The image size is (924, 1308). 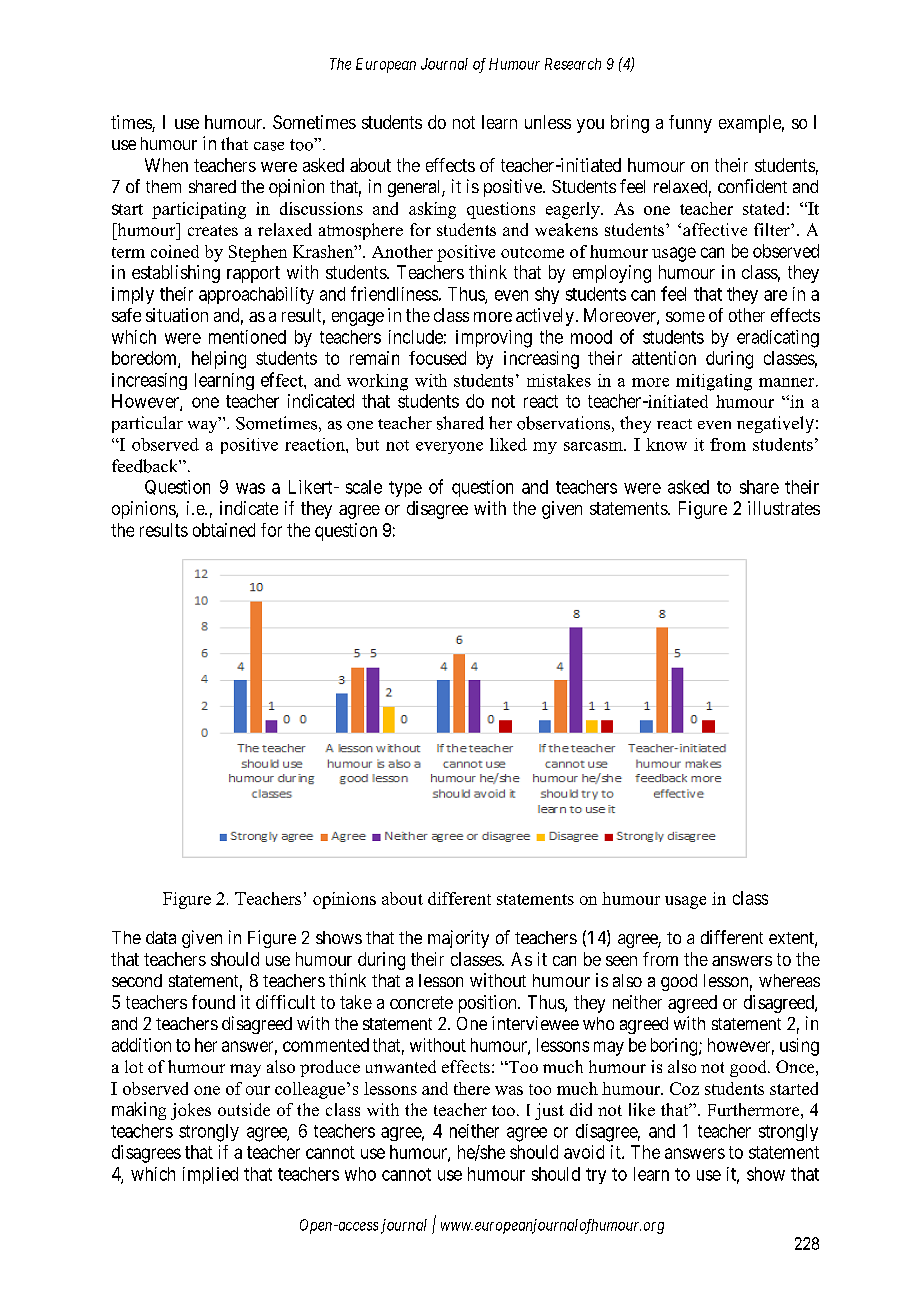 I want to click on type, so click(x=405, y=489).
